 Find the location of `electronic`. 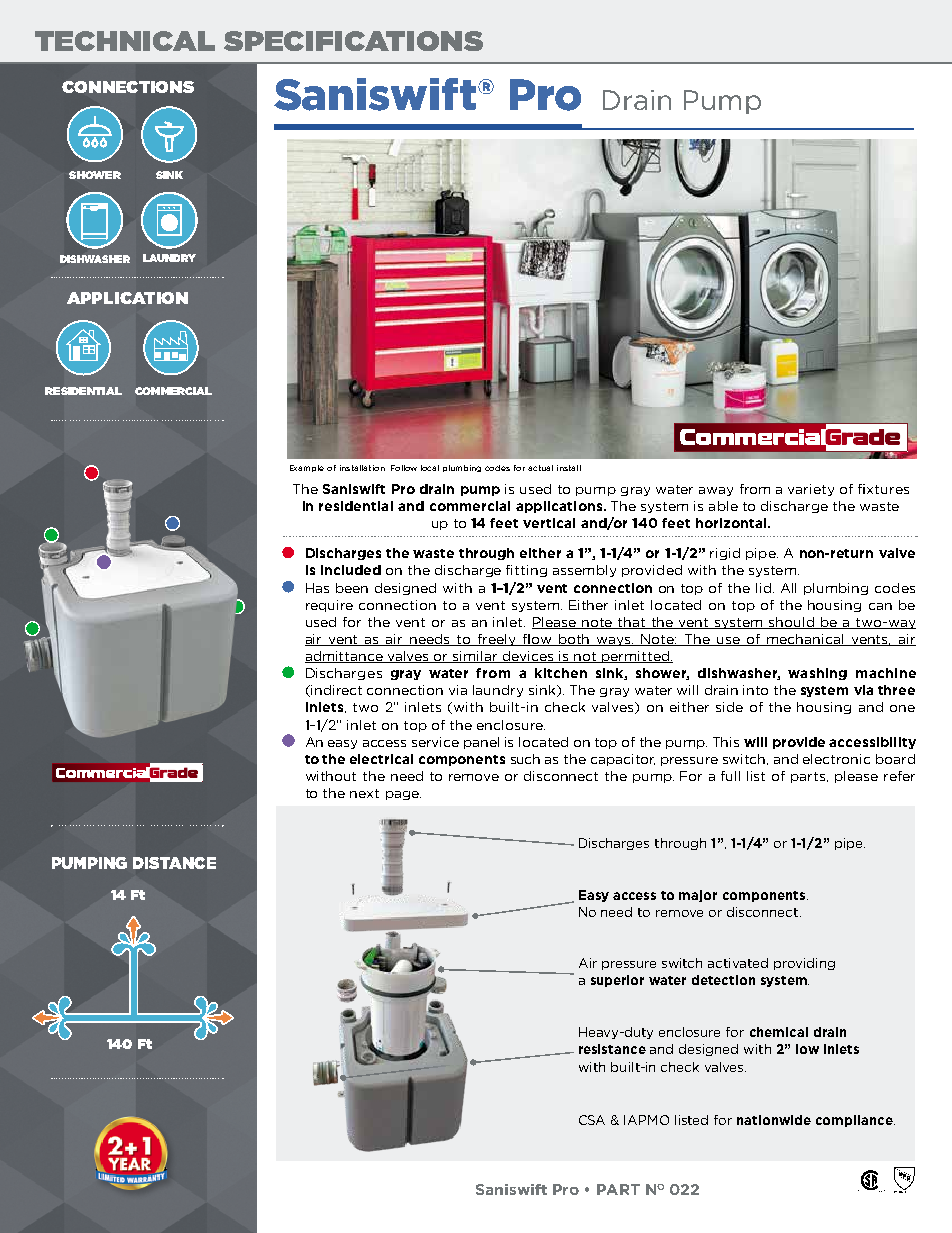

electronic is located at coordinates (836, 759).
